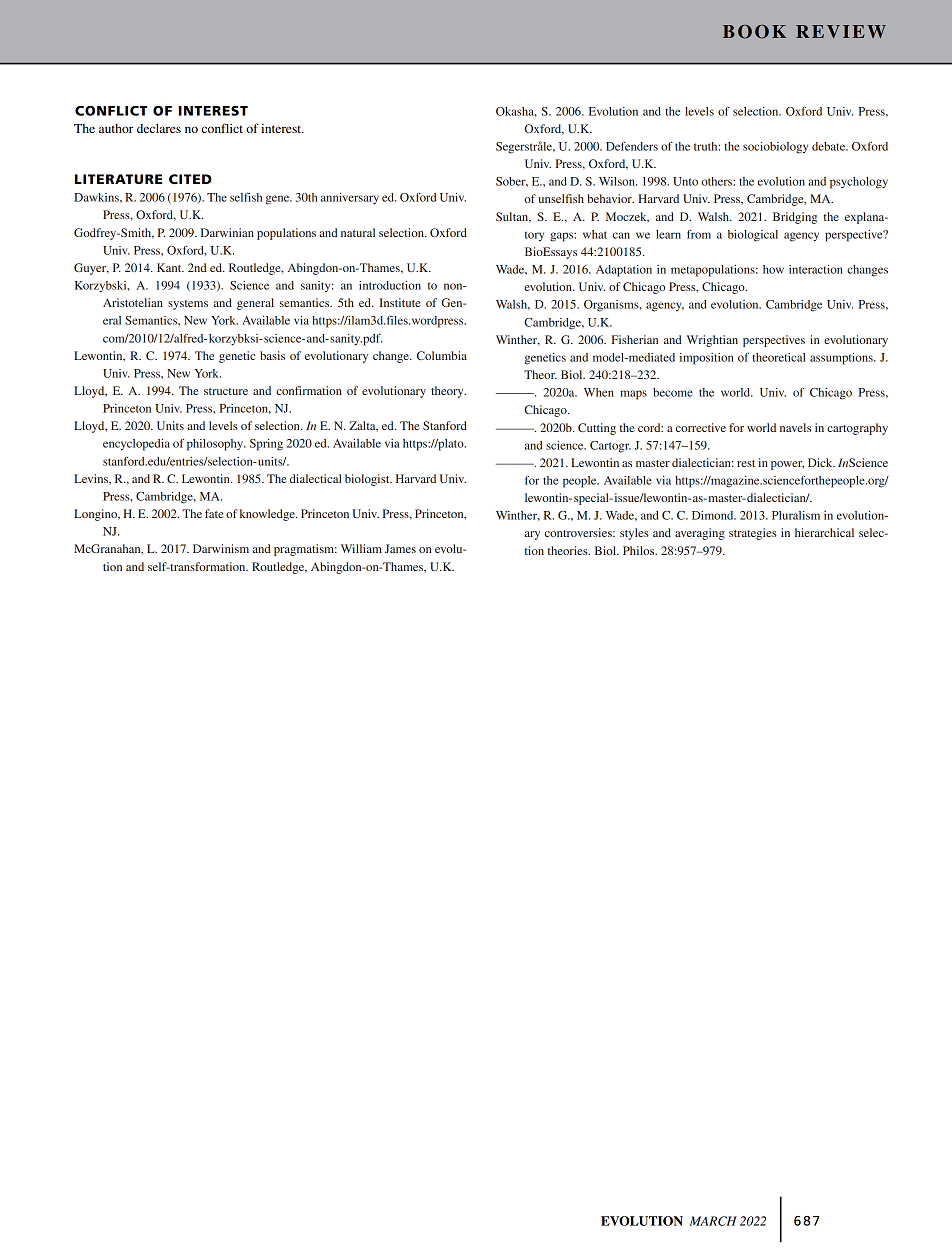  I want to click on William, so click(361, 548).
